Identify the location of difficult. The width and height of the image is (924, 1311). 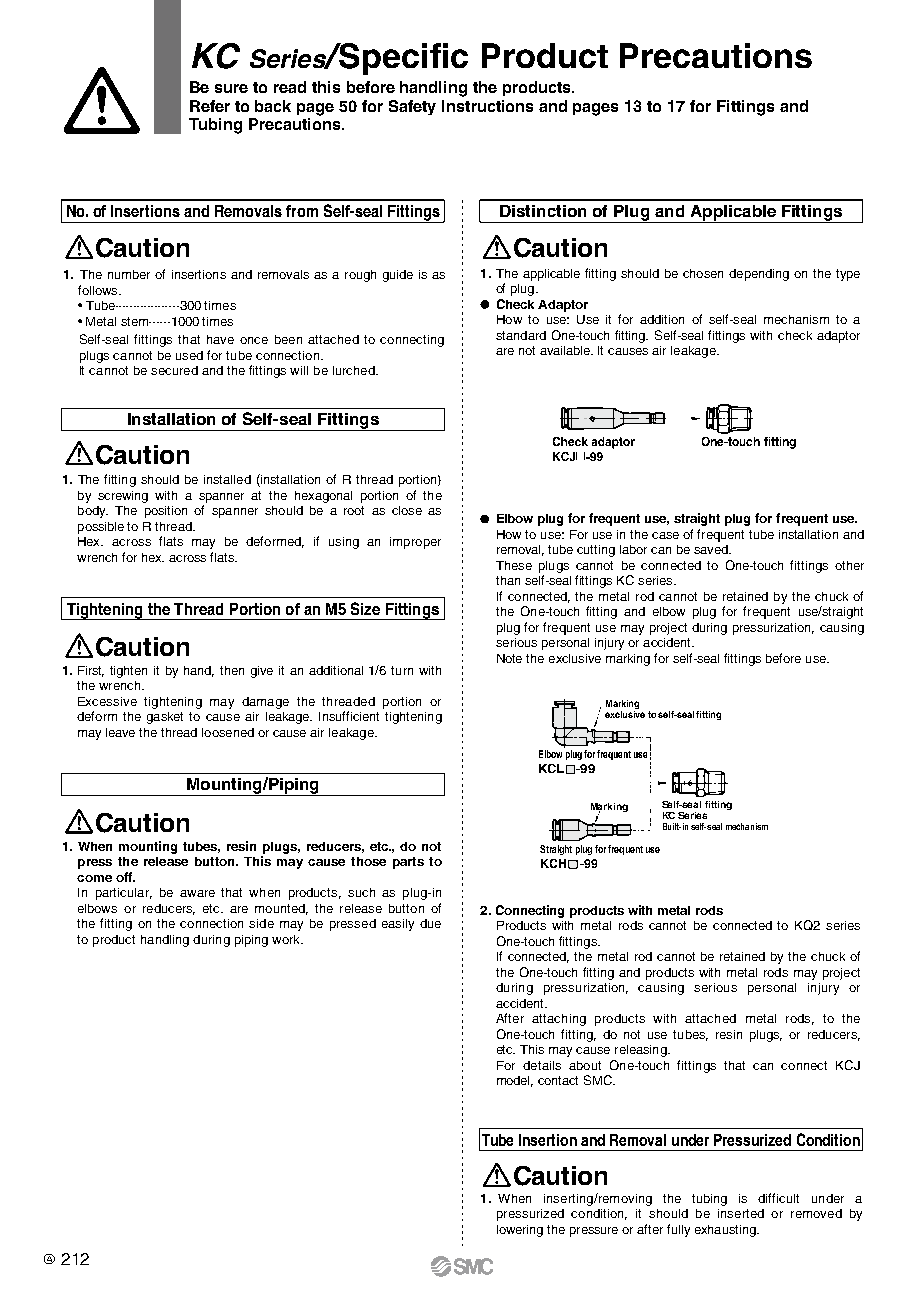
(778, 1198).
